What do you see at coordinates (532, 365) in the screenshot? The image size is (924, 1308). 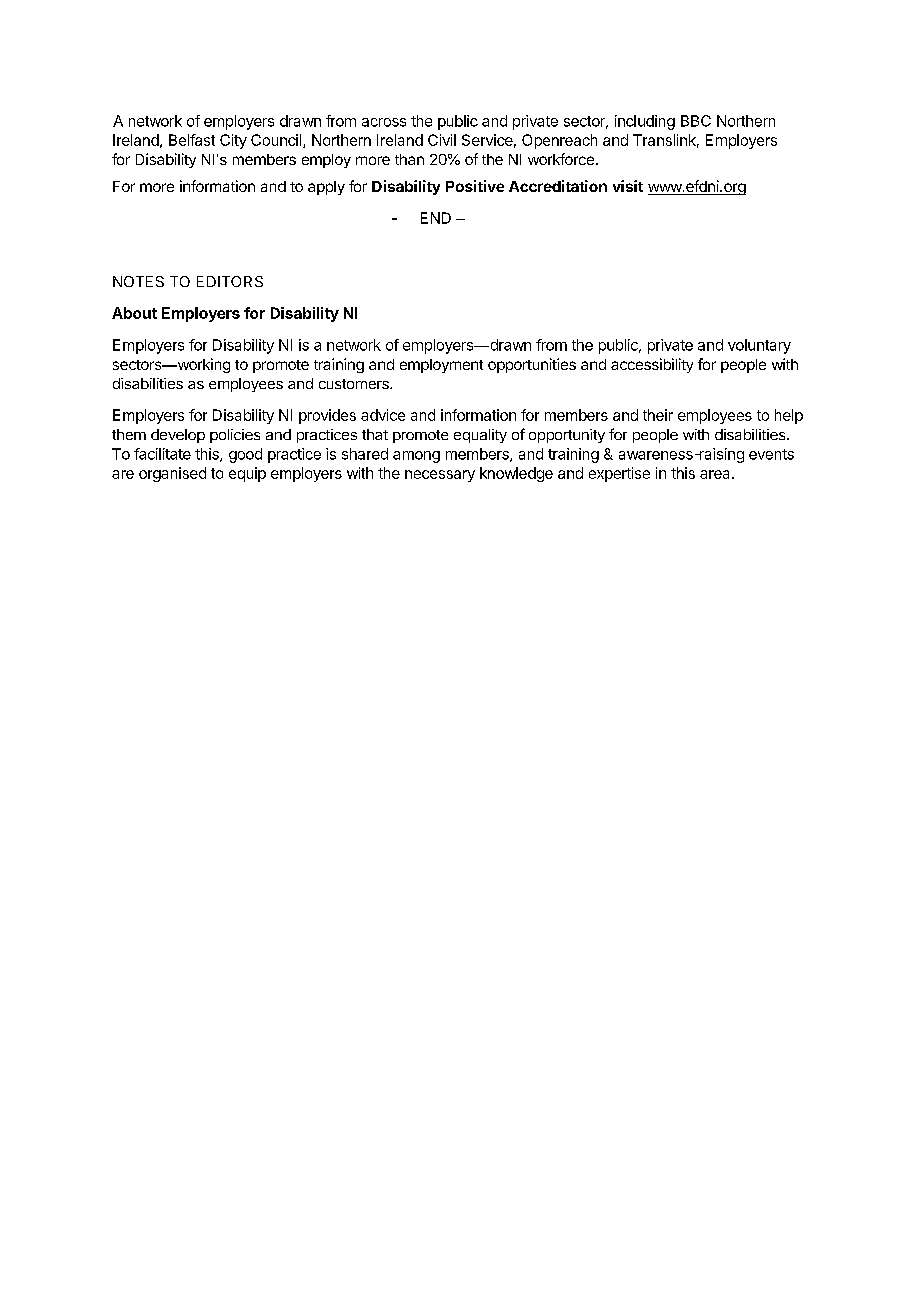 I see `opportunities` at bounding box center [532, 365].
